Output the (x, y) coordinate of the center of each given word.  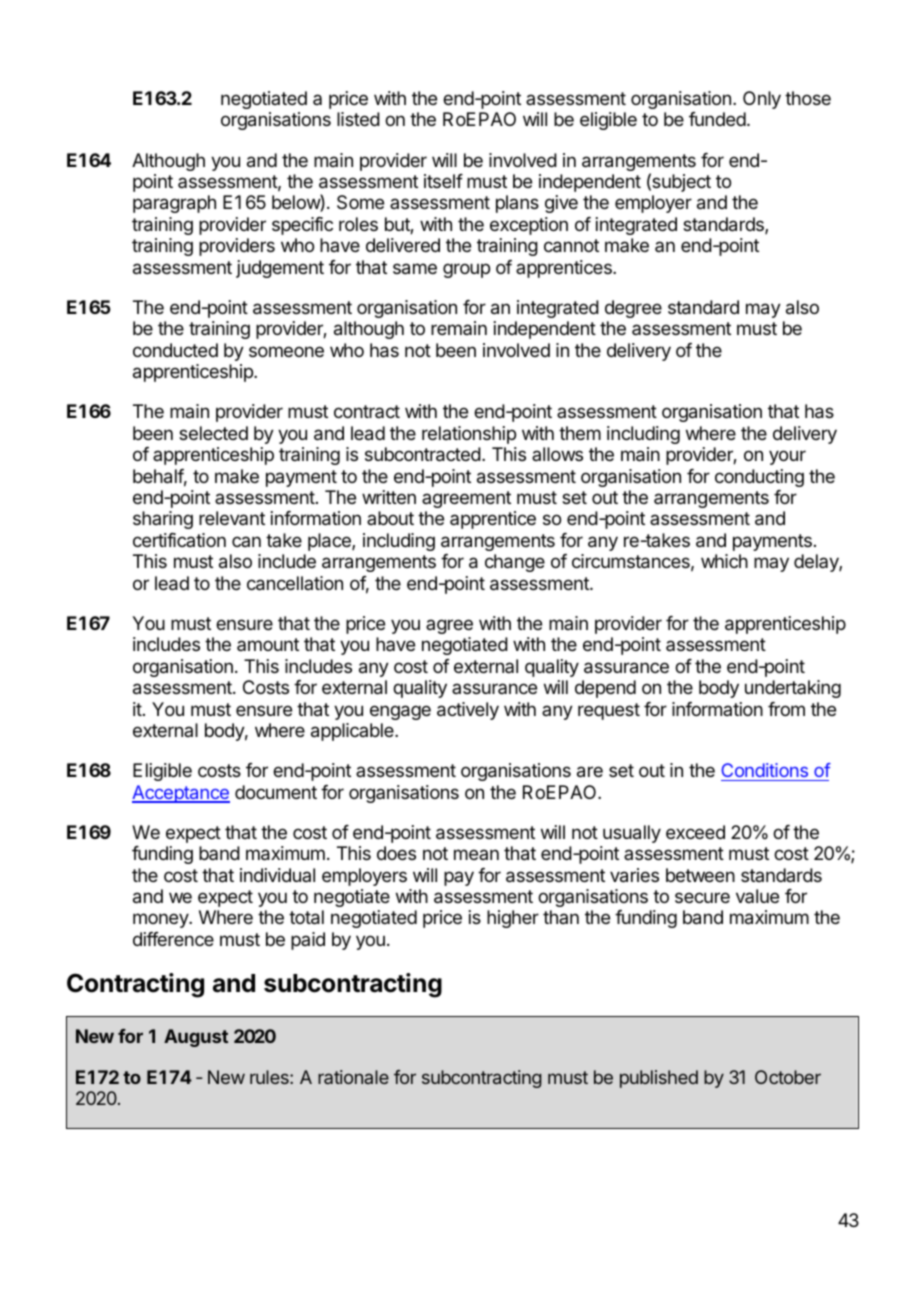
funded (717, 119)
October (788, 1077)
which (724, 561)
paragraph (174, 204)
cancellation (295, 583)
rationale (353, 1077)
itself (443, 181)
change (515, 563)
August (196, 1038)
